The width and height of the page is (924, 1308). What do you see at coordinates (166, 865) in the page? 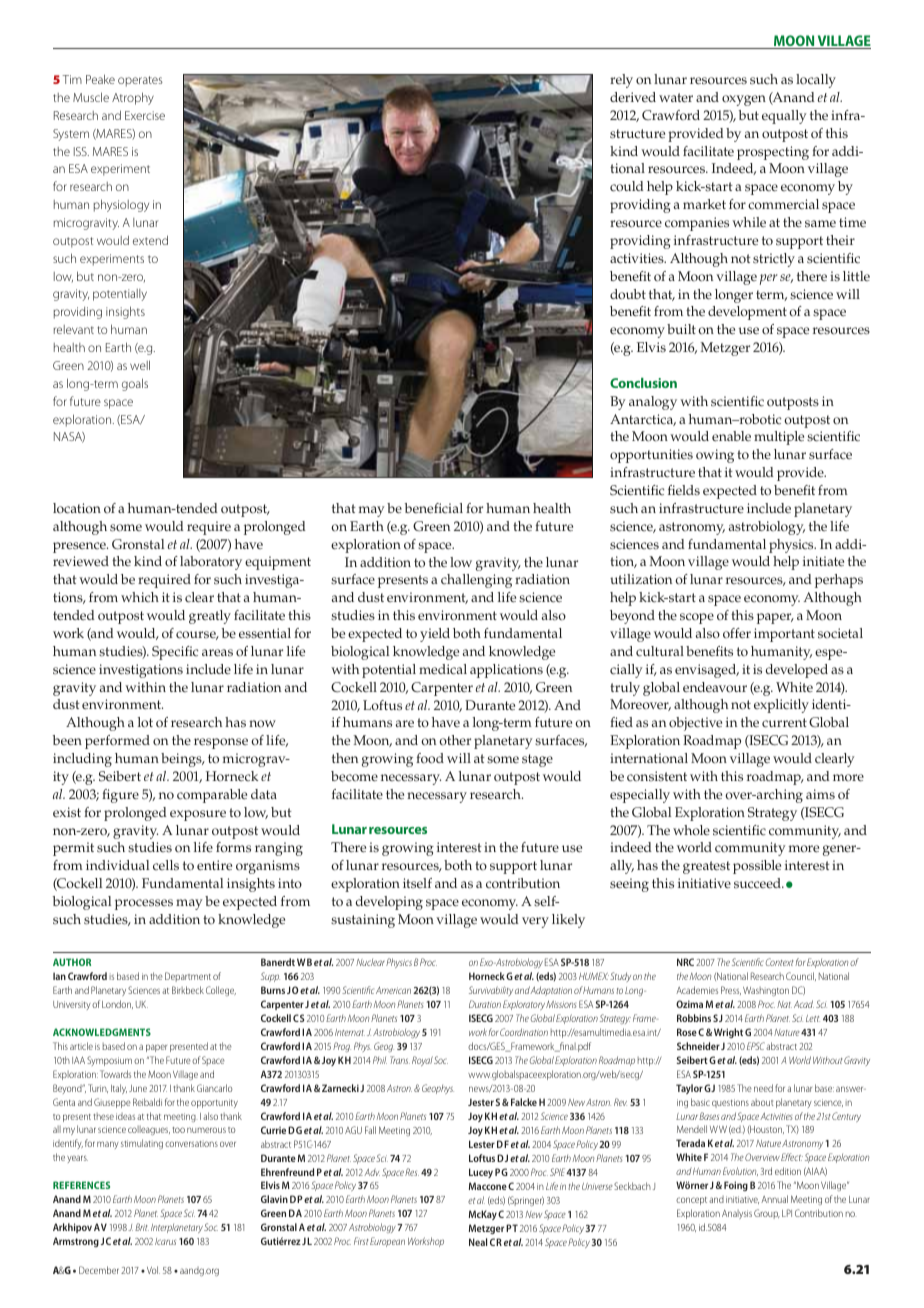
I see `cells` at bounding box center [166, 865].
